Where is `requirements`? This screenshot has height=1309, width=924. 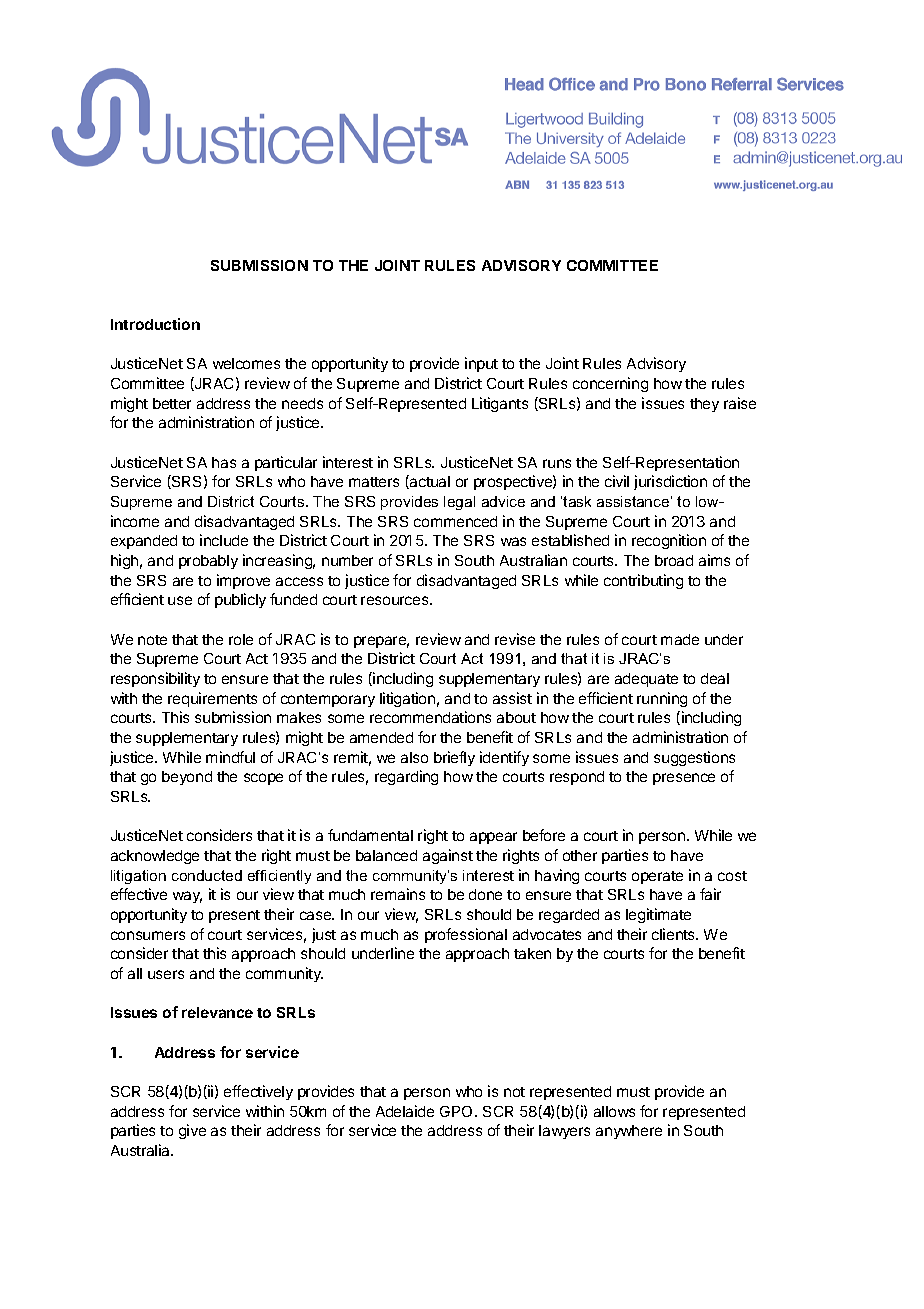 requirements is located at coordinates (212, 699).
